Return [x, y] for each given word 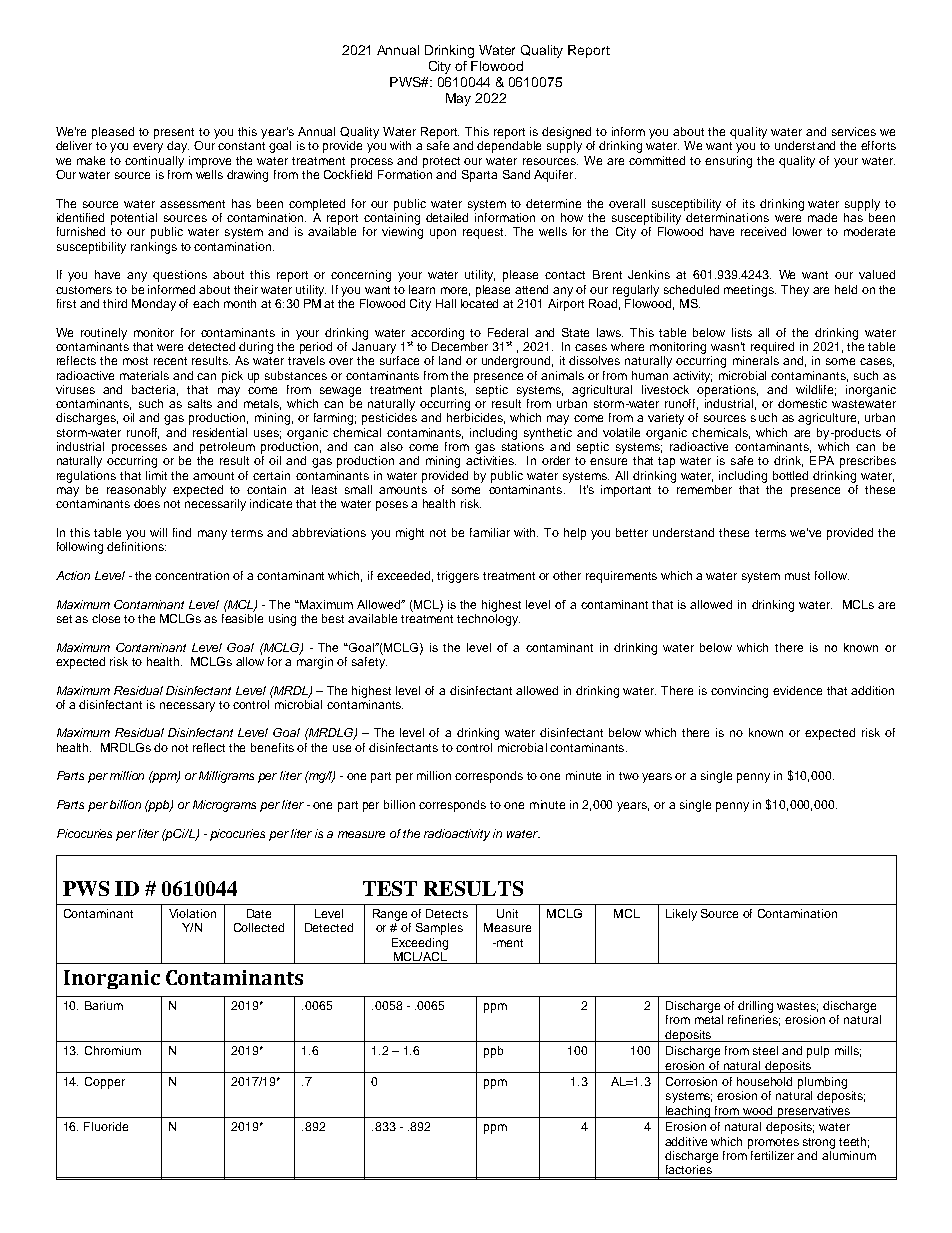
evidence [797, 690]
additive [686, 1141]
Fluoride [106, 1126]
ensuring [728, 162]
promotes [773, 1143]
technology [488, 620]
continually [154, 162]
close [106, 618]
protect [441, 162]
